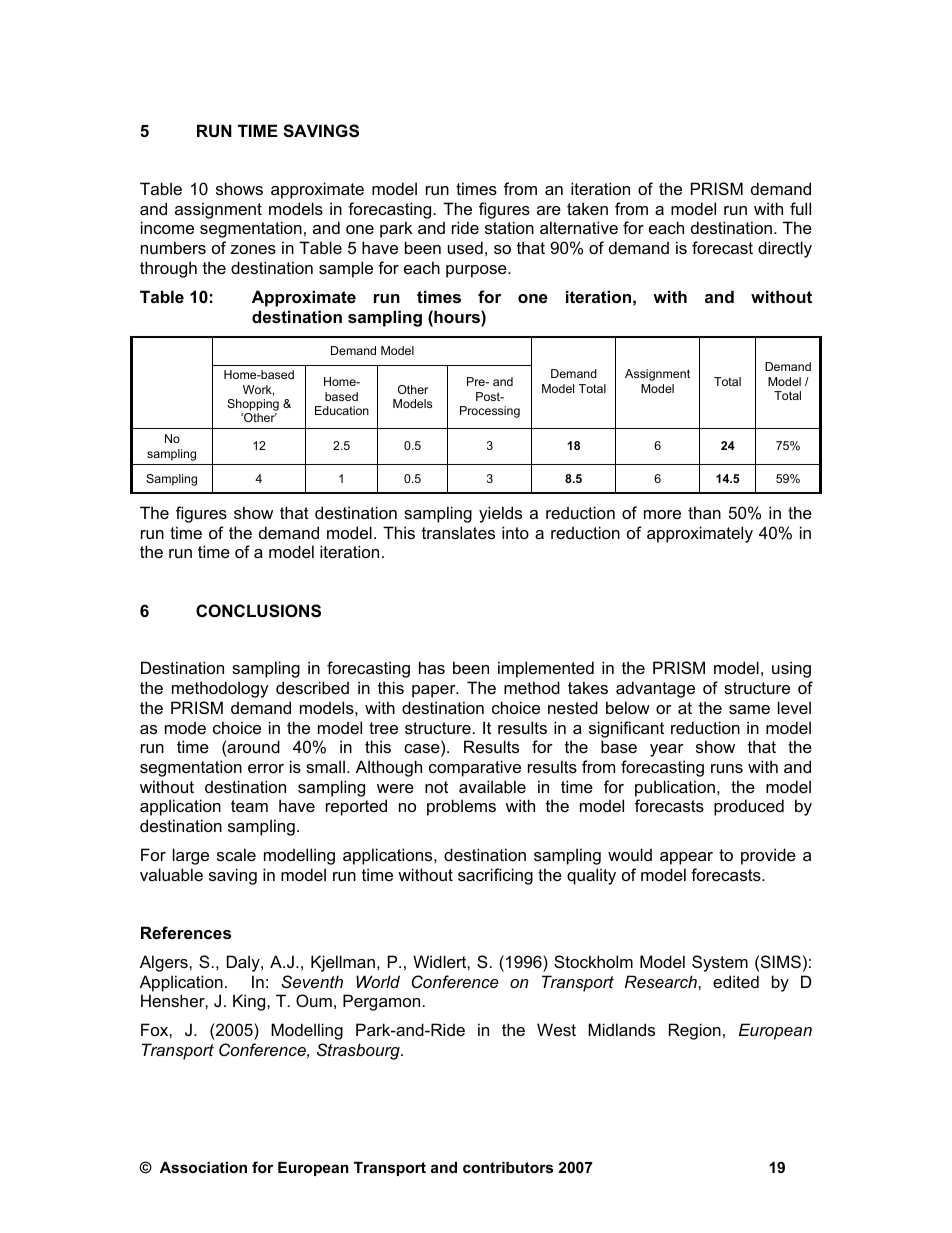 The image size is (952, 1233). Describe the element at coordinates (785, 249) in the screenshot. I see `directly` at that location.
